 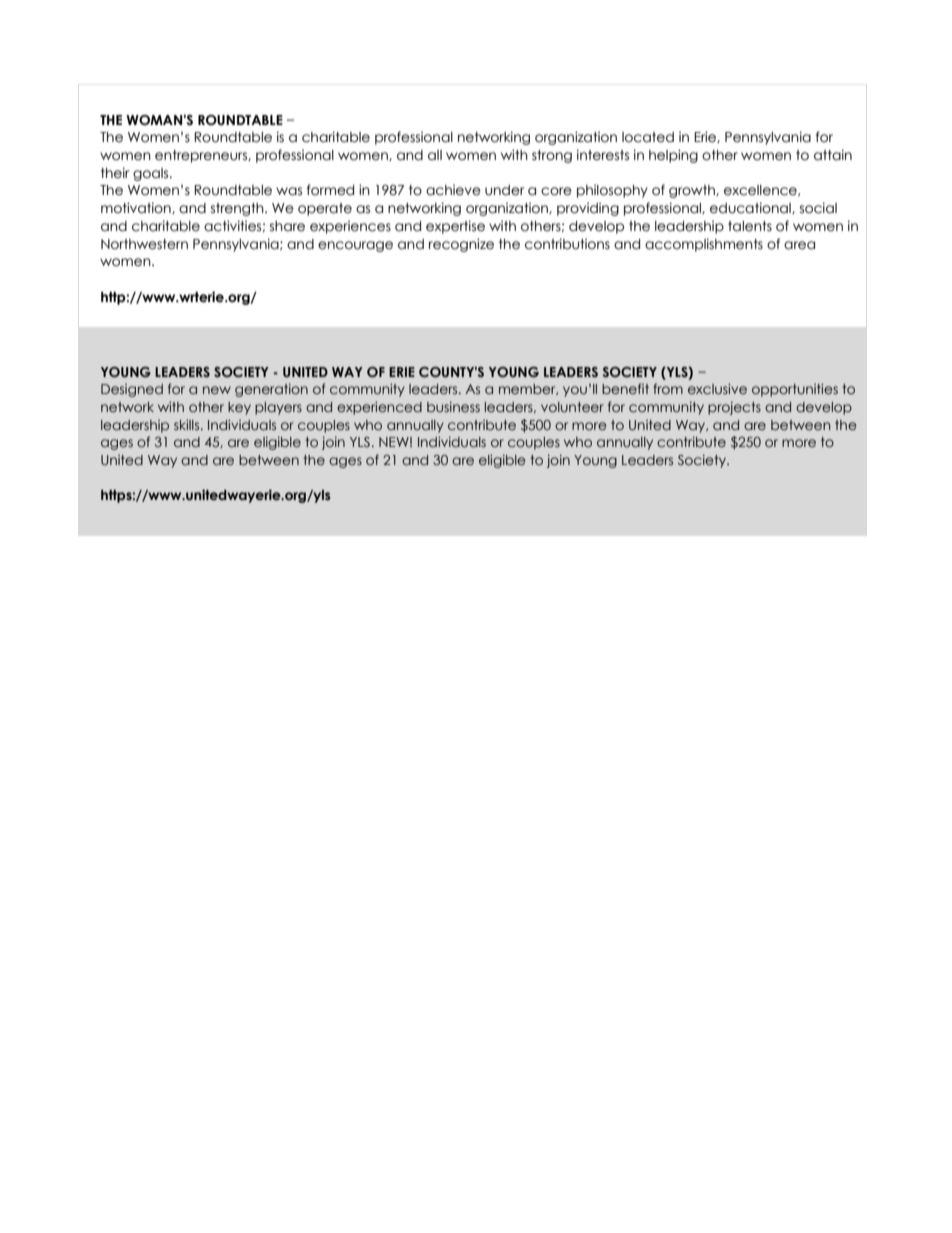 What do you see at coordinates (673, 156) in the document?
I see `helping` at bounding box center [673, 156].
